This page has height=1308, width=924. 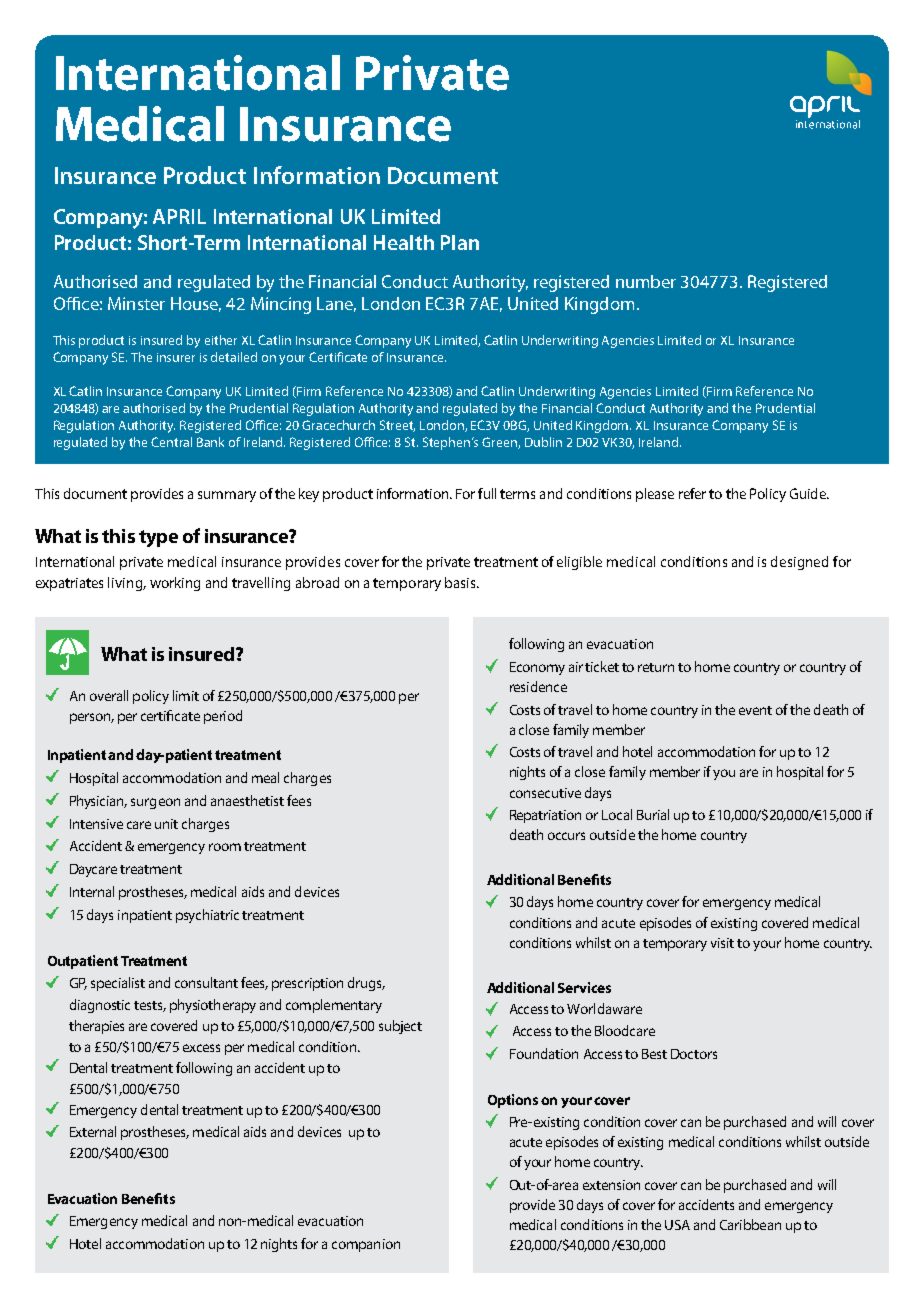 I want to click on Central, so click(x=171, y=442).
